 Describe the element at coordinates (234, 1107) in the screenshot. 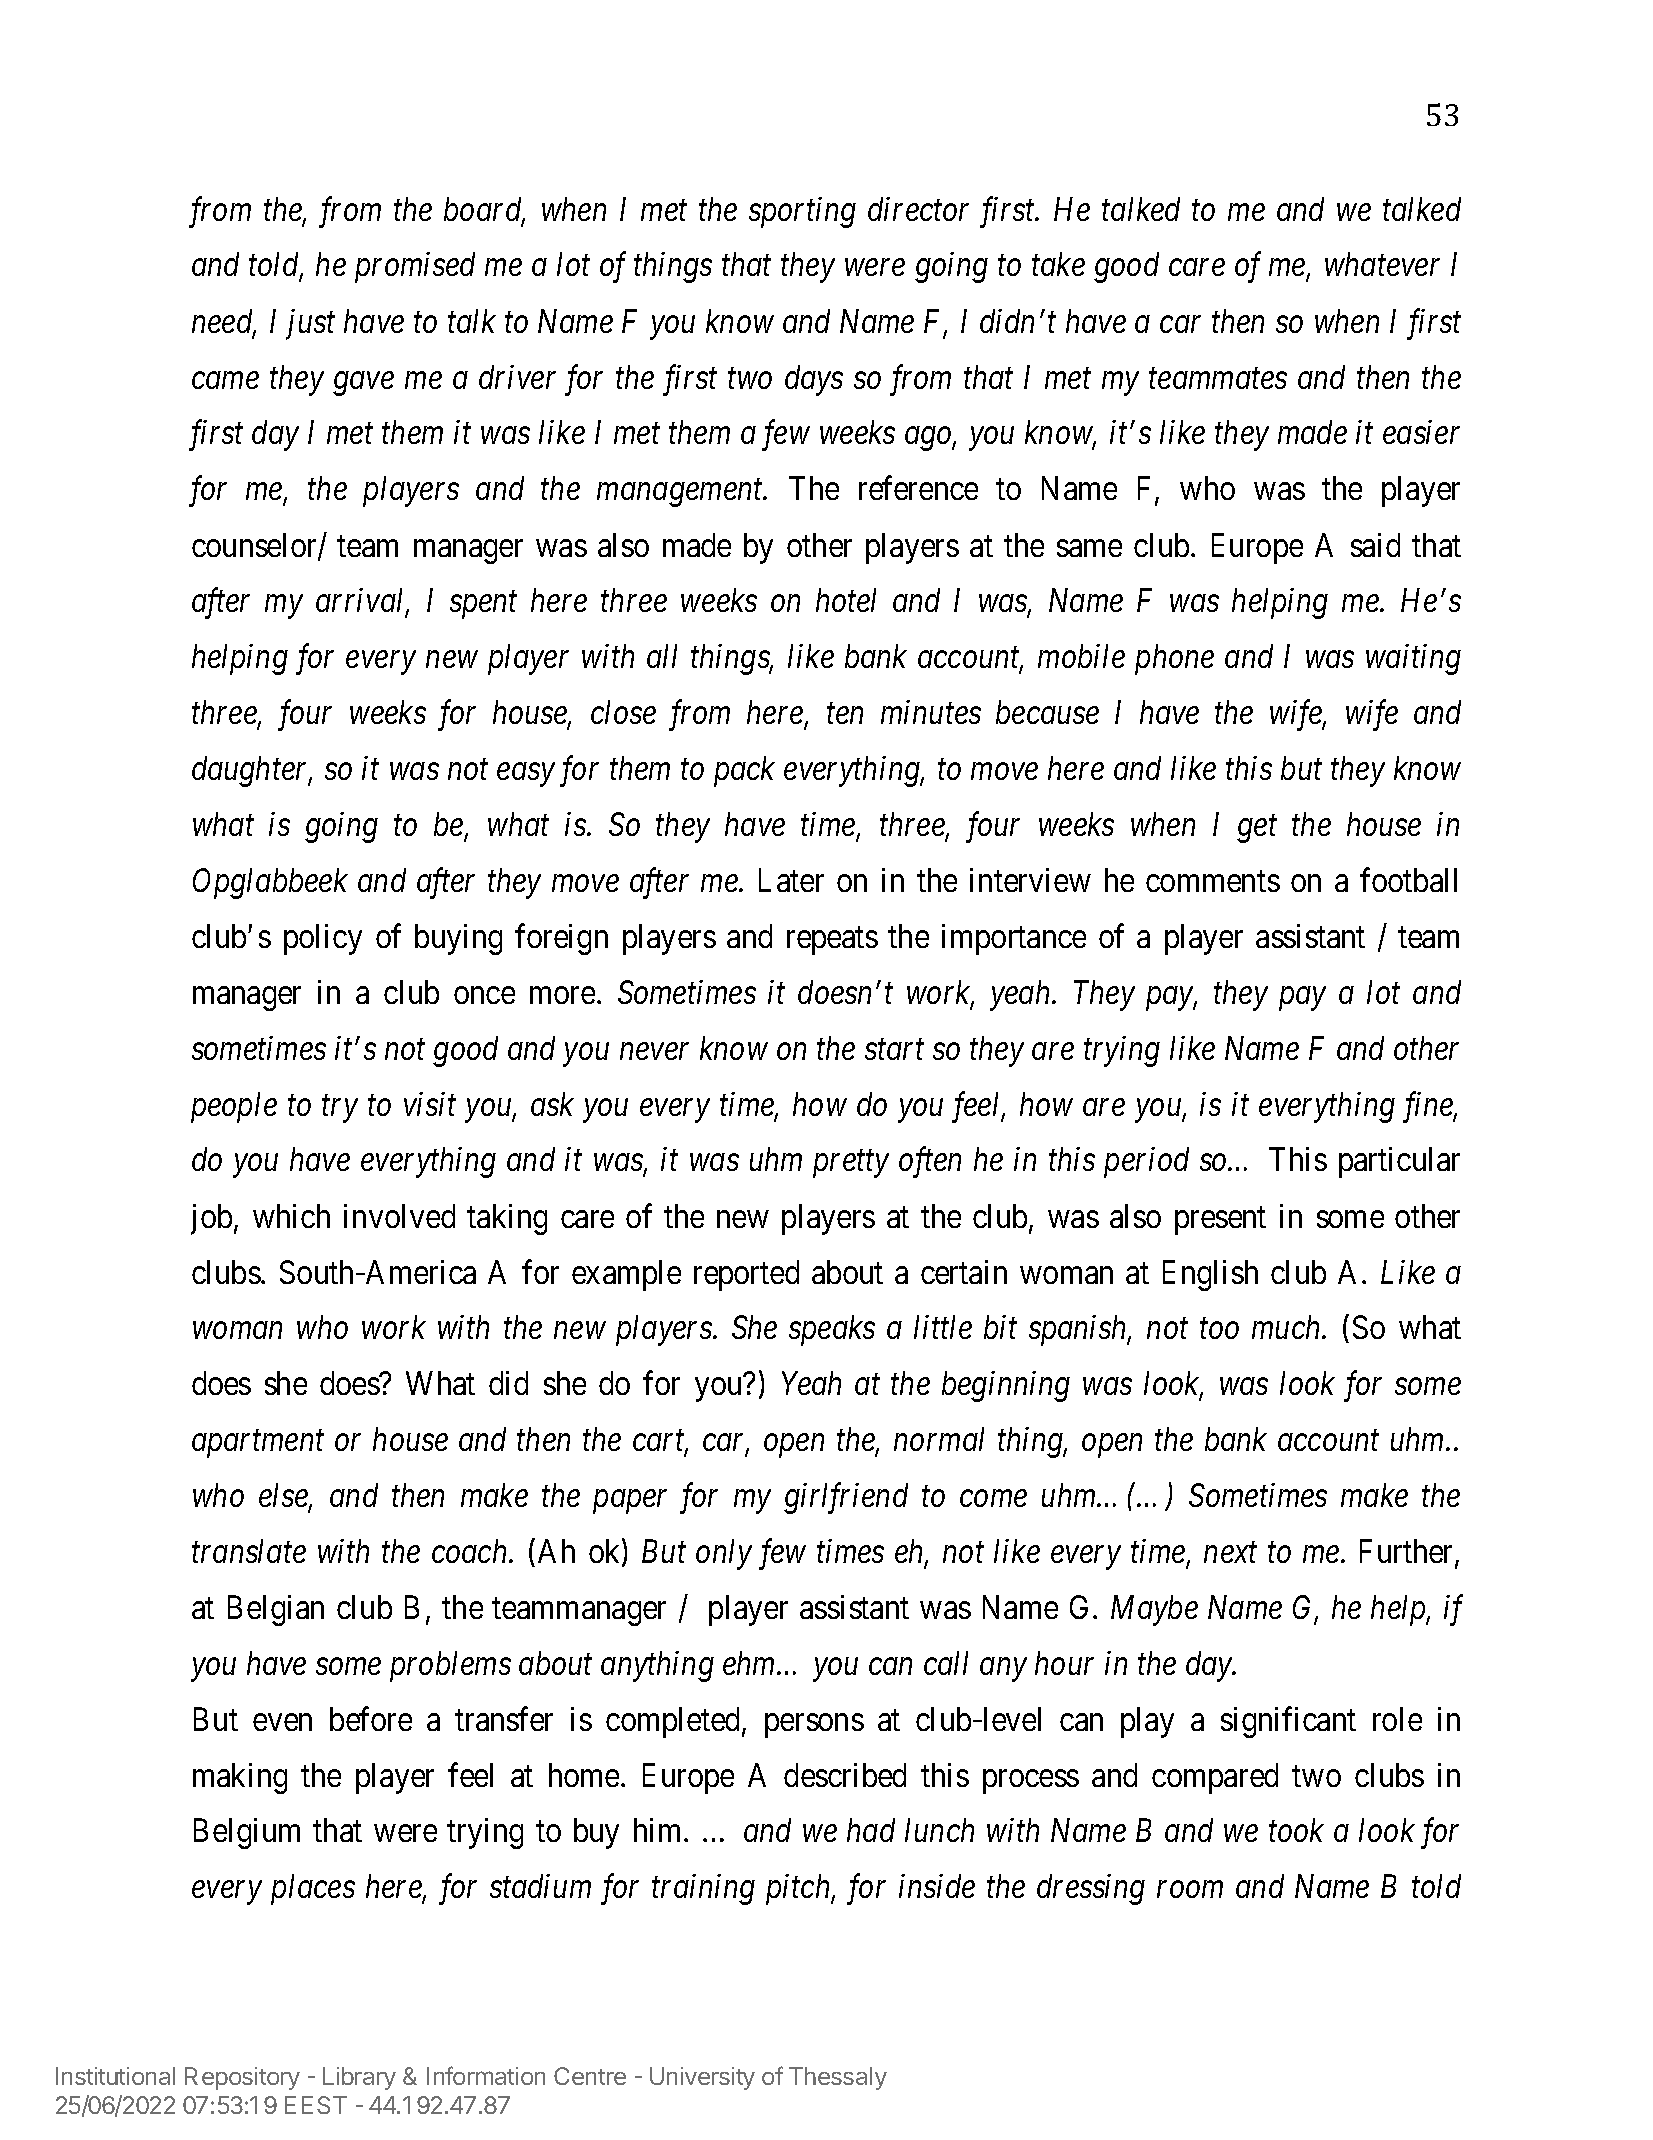

I see `people` at that location.
